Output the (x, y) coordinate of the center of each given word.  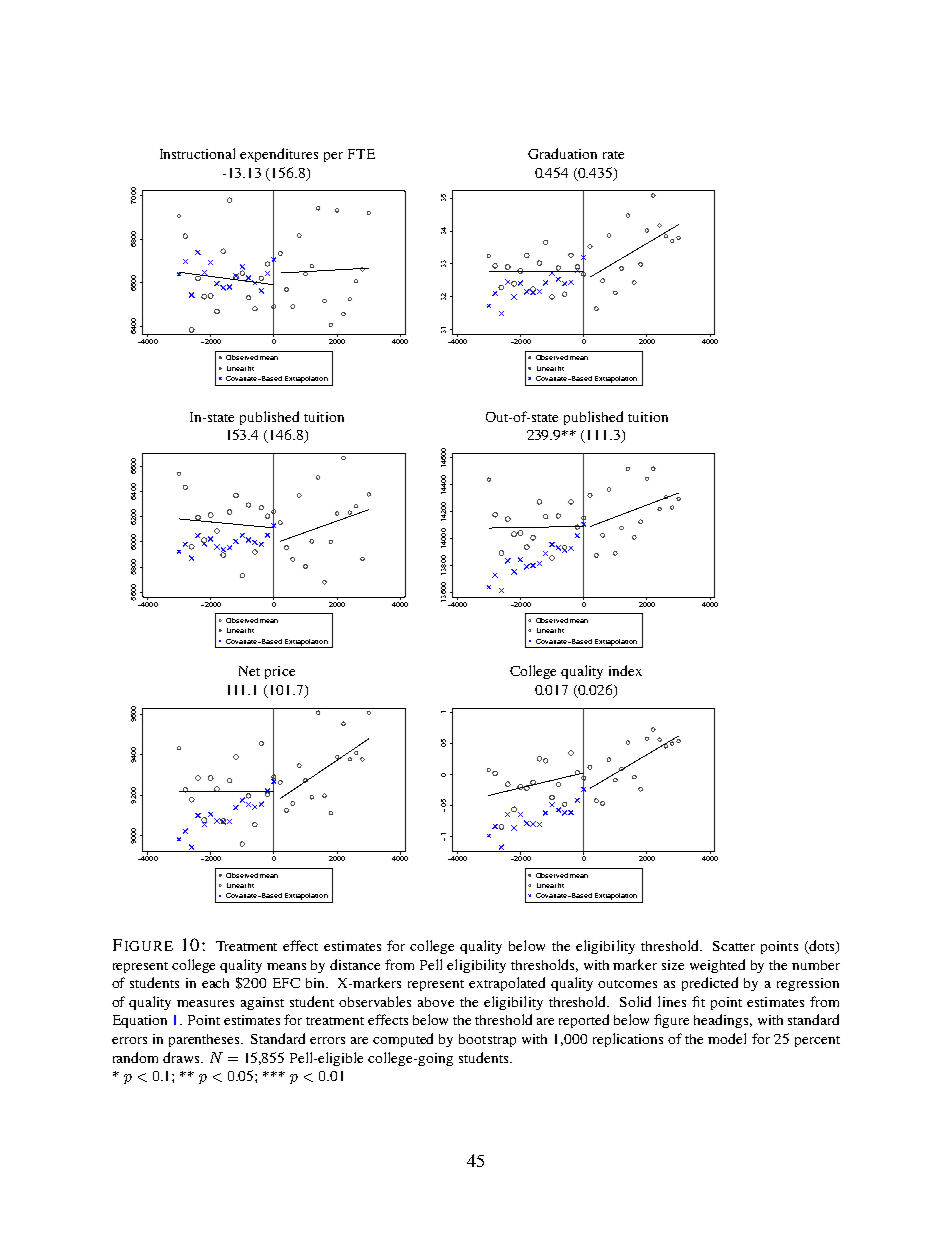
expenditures (279, 155)
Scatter (734, 946)
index (625, 670)
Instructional (197, 153)
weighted (717, 966)
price (280, 672)
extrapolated (507, 984)
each (215, 983)
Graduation (562, 153)
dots (822, 947)
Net (249, 671)
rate (613, 155)
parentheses (206, 1040)
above (436, 1002)
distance (355, 964)
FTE (361, 154)
